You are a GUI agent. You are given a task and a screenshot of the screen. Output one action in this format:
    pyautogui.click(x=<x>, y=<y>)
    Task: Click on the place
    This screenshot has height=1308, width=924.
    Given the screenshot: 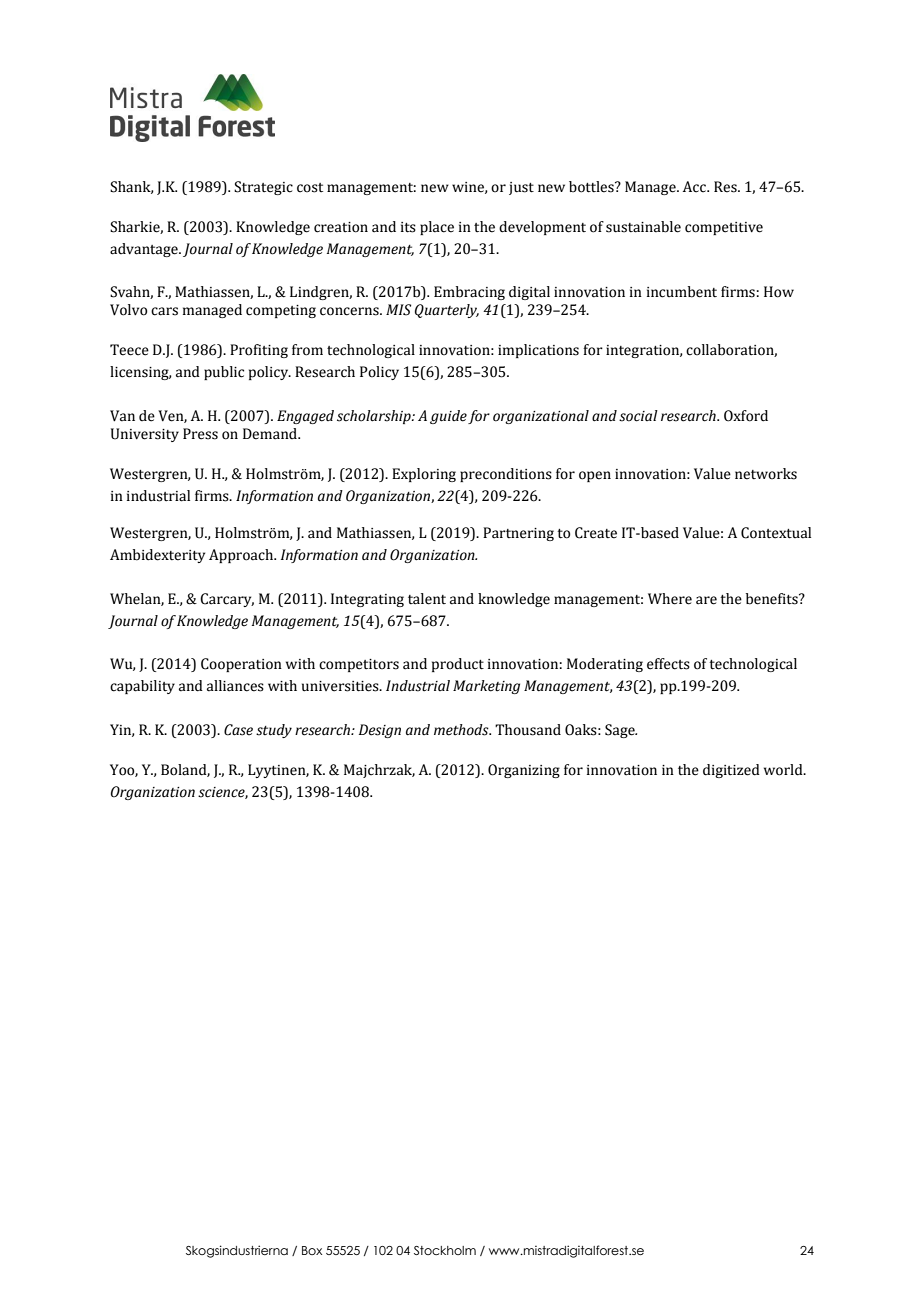 What is the action you would take?
    pyautogui.click(x=437, y=228)
